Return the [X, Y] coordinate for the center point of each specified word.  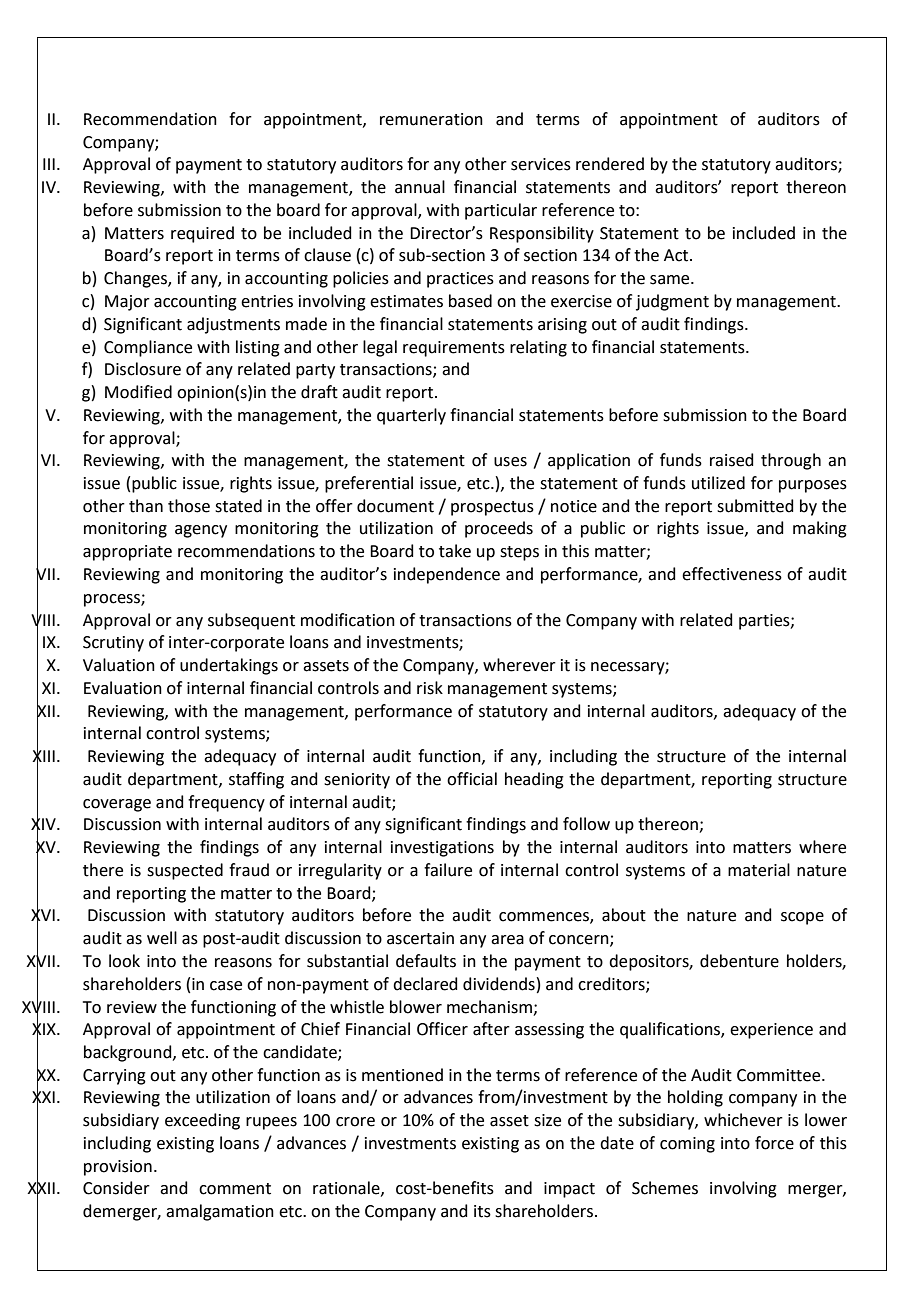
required [202, 234]
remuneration [431, 119]
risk [430, 688]
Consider [116, 1188]
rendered [610, 164]
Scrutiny [113, 644]
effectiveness [732, 574]
